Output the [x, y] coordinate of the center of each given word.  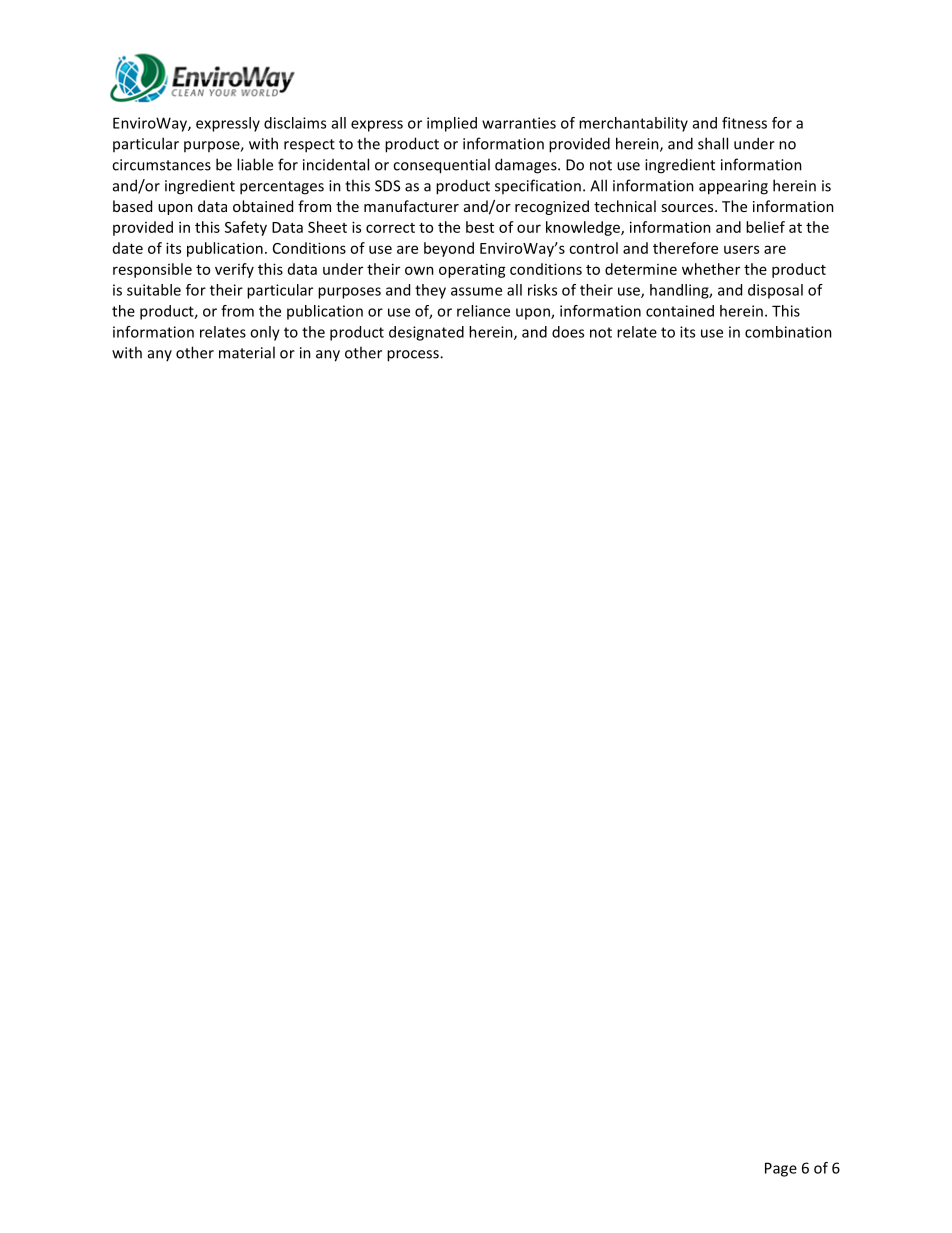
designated [426, 333]
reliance [483, 311]
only [265, 333]
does [568, 332]
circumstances [161, 165]
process [414, 356]
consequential [441, 166]
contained [680, 311]
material [247, 352]
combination [788, 332]
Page [781, 1169]
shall [713, 143]
